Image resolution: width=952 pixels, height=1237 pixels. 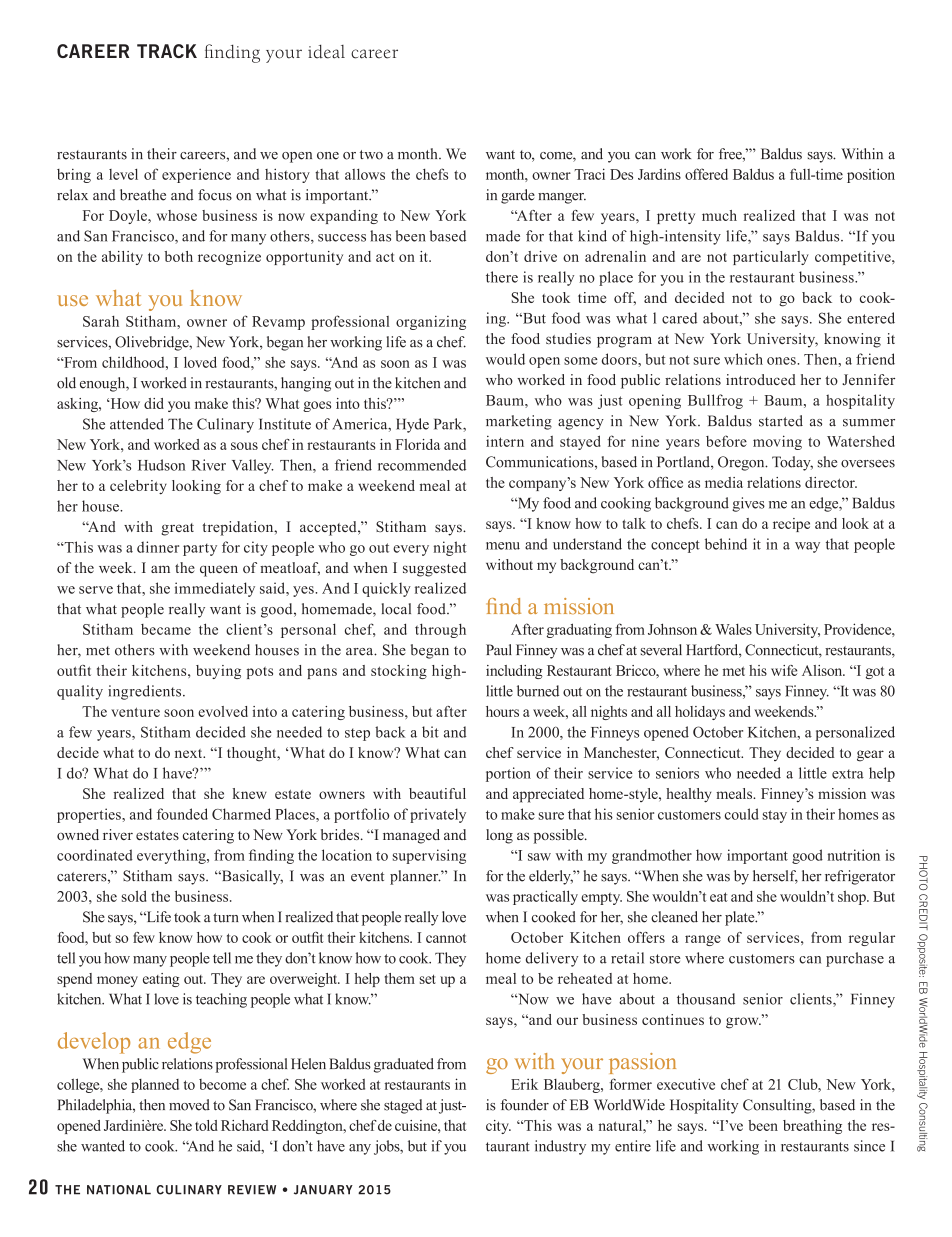 I want to click on offered, so click(x=706, y=174).
